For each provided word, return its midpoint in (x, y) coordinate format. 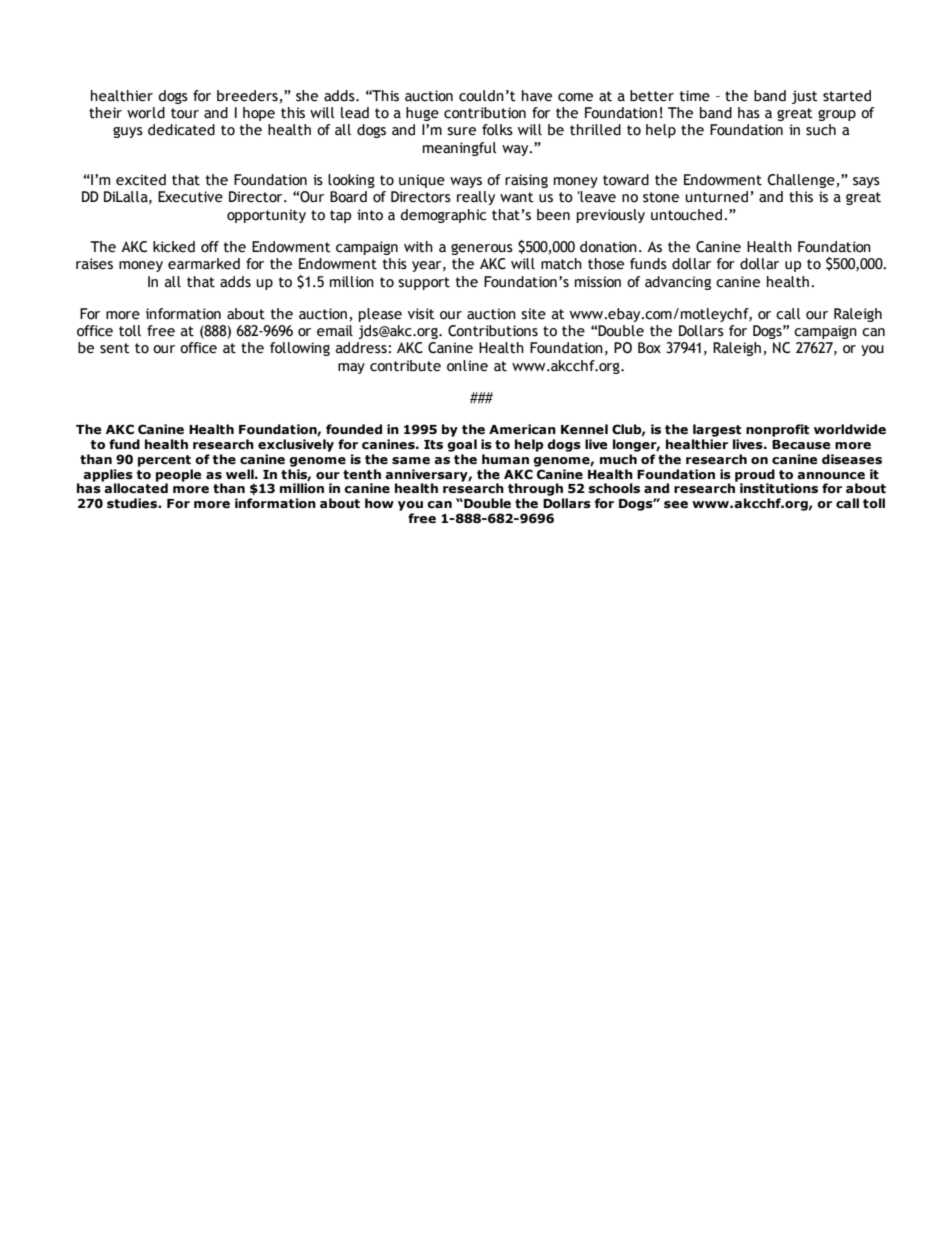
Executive (190, 197)
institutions (779, 488)
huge (422, 114)
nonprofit (777, 430)
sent (115, 348)
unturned (716, 197)
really (476, 198)
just (805, 97)
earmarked (204, 264)
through (535, 489)
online (467, 366)
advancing (678, 283)
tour (185, 113)
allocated (135, 487)
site (533, 314)
